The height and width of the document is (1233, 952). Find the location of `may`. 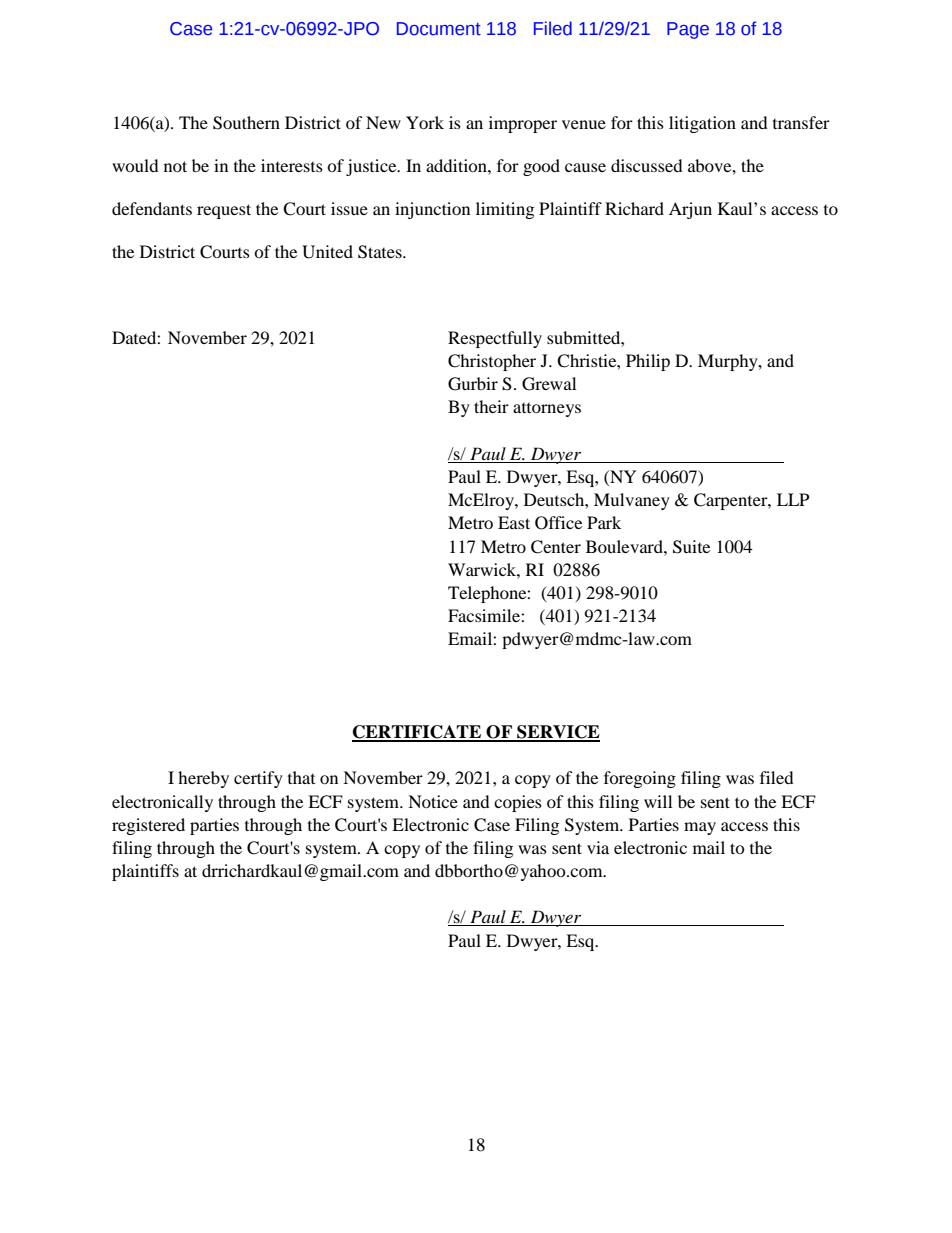

may is located at coordinates (700, 828).
